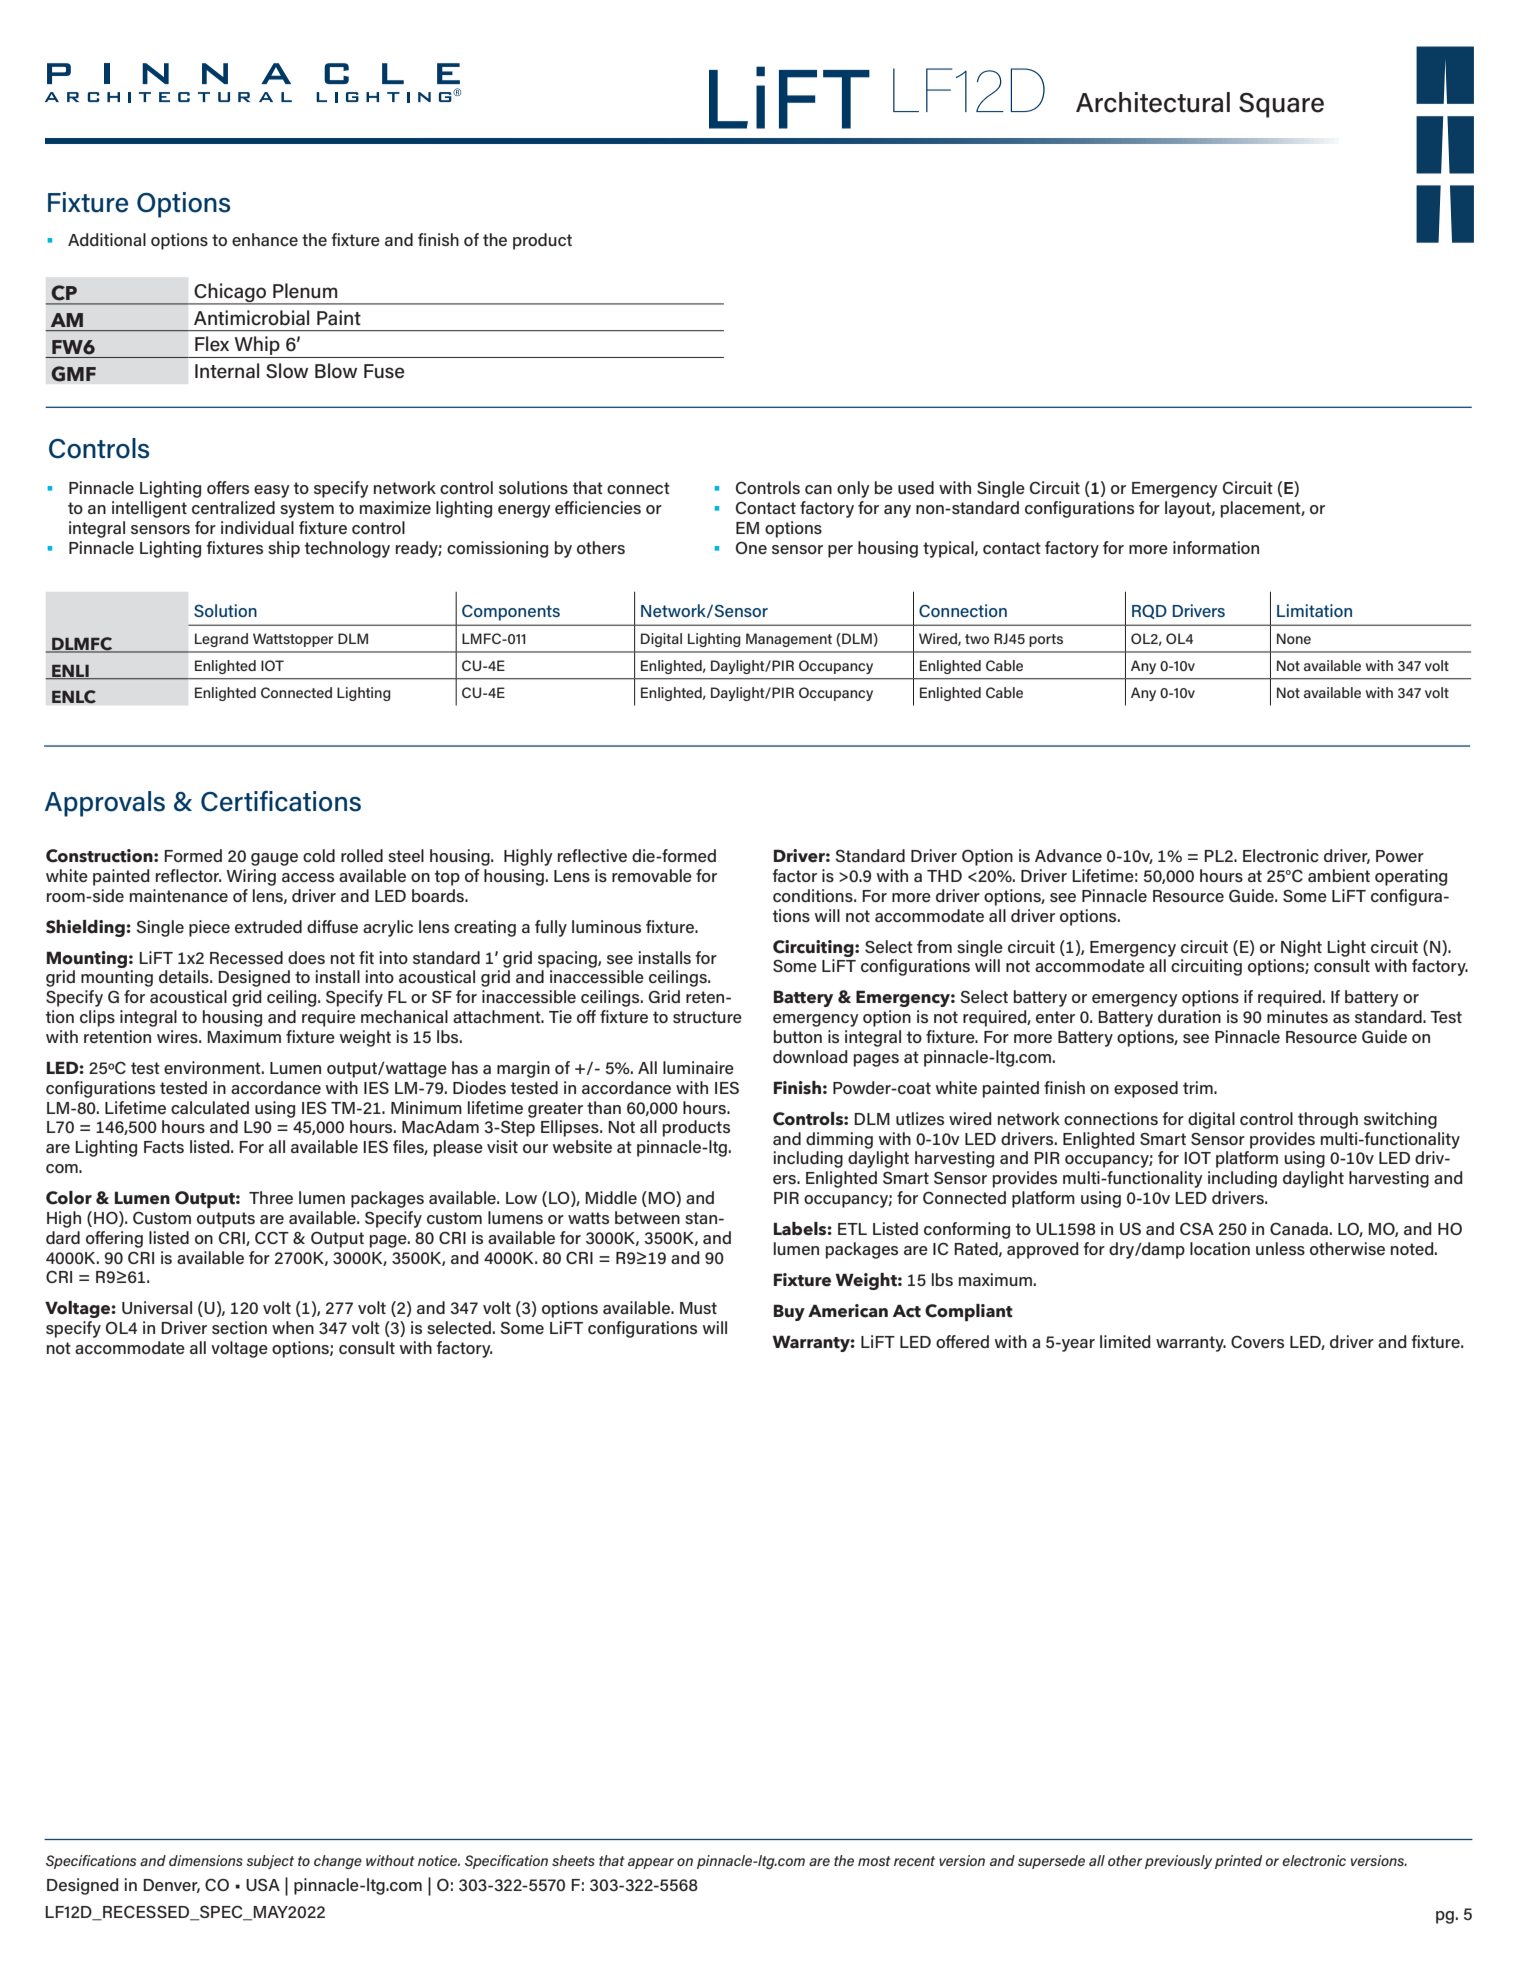 This screenshot has width=1517, height=1963. Describe the element at coordinates (1238, 1862) in the screenshot. I see `printed` at that location.
